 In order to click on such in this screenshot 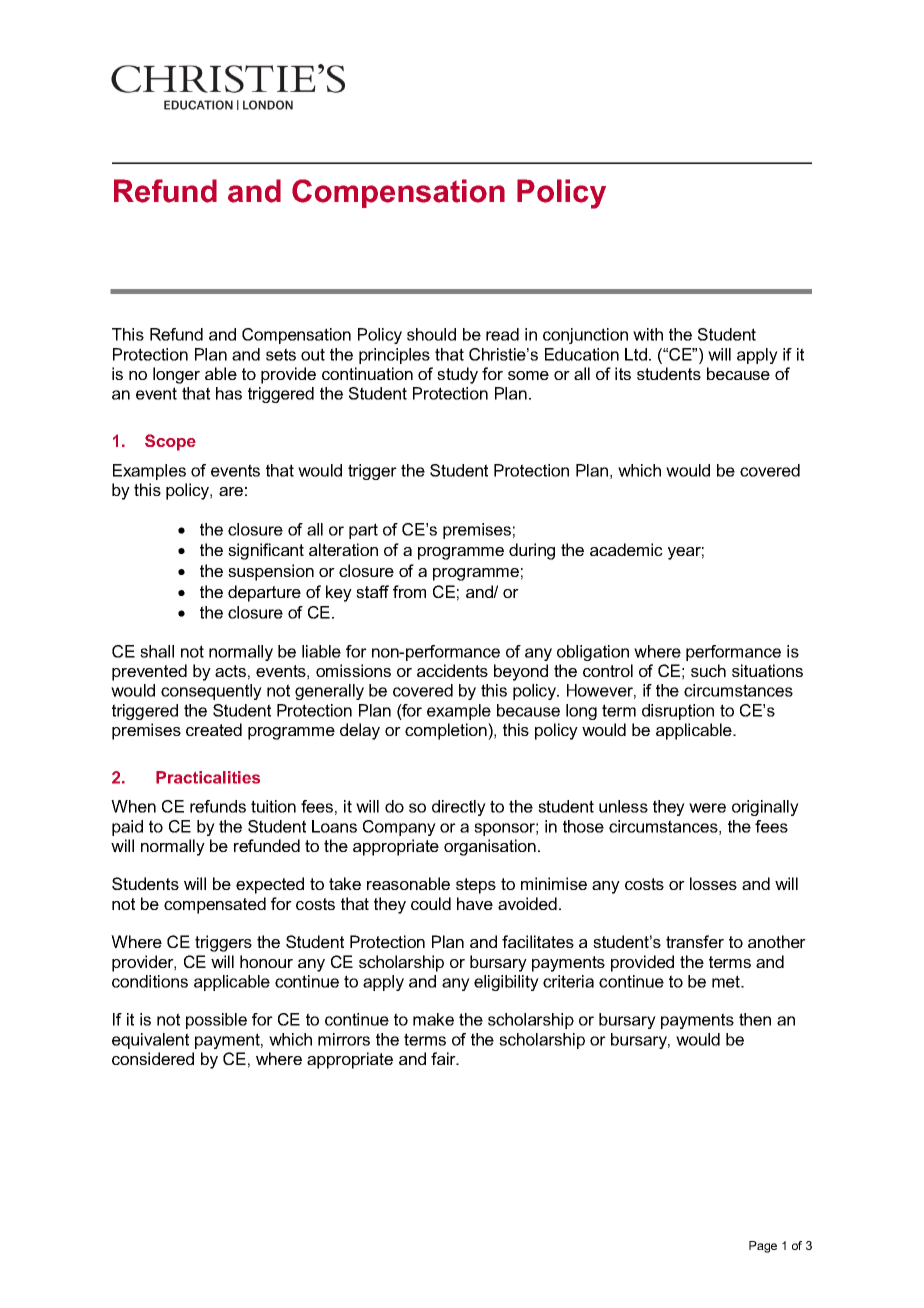, I will do `click(708, 670)`.
